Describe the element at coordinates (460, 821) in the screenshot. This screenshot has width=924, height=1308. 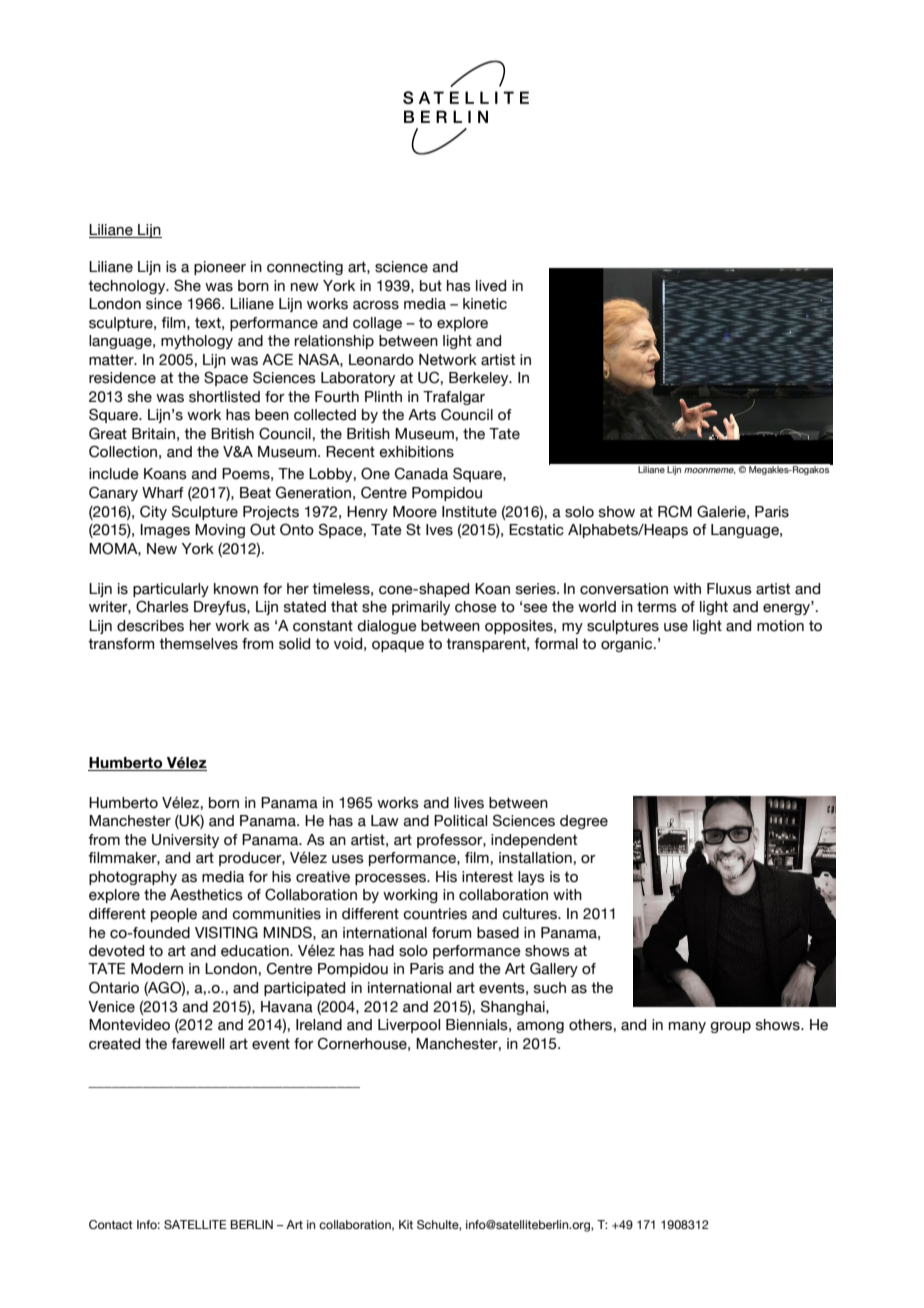
I see `Political` at that location.
